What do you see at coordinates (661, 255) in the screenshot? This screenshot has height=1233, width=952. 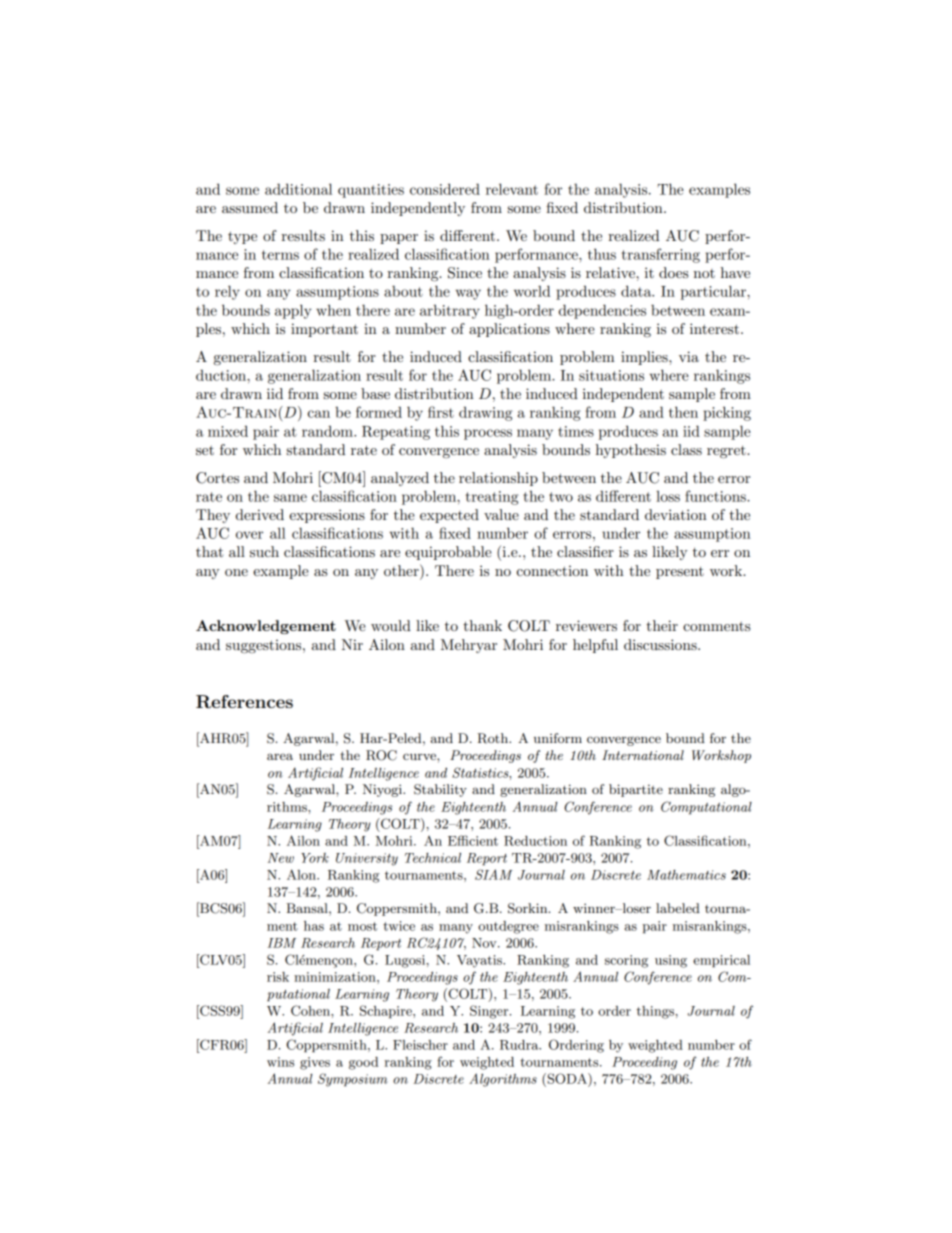 I see `transferring` at bounding box center [661, 255].
